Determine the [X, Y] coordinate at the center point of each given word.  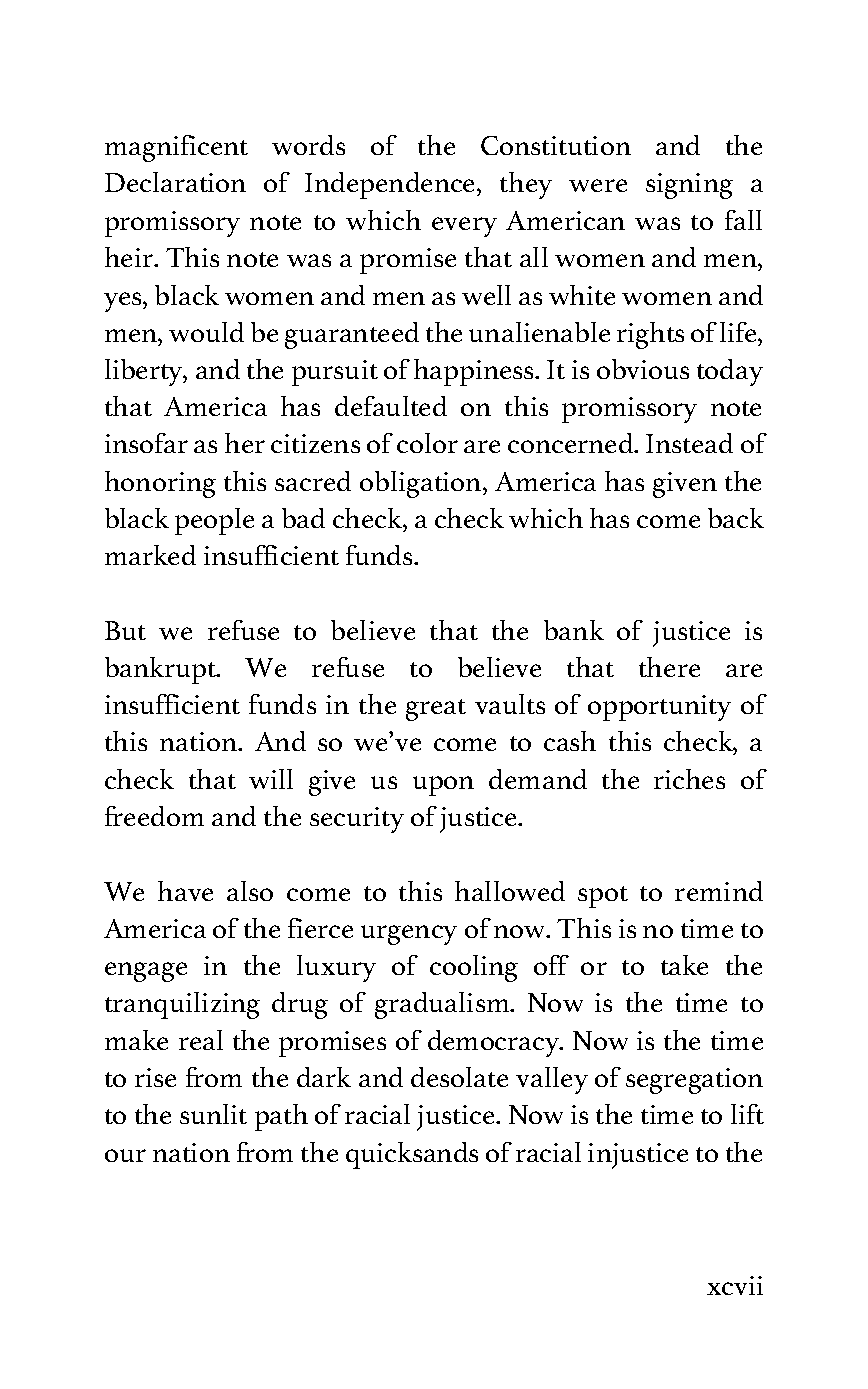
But [125, 630]
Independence [391, 185]
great [436, 710]
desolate [459, 1077]
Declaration [175, 182]
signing [689, 186]
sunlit [213, 1114]
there [669, 667]
